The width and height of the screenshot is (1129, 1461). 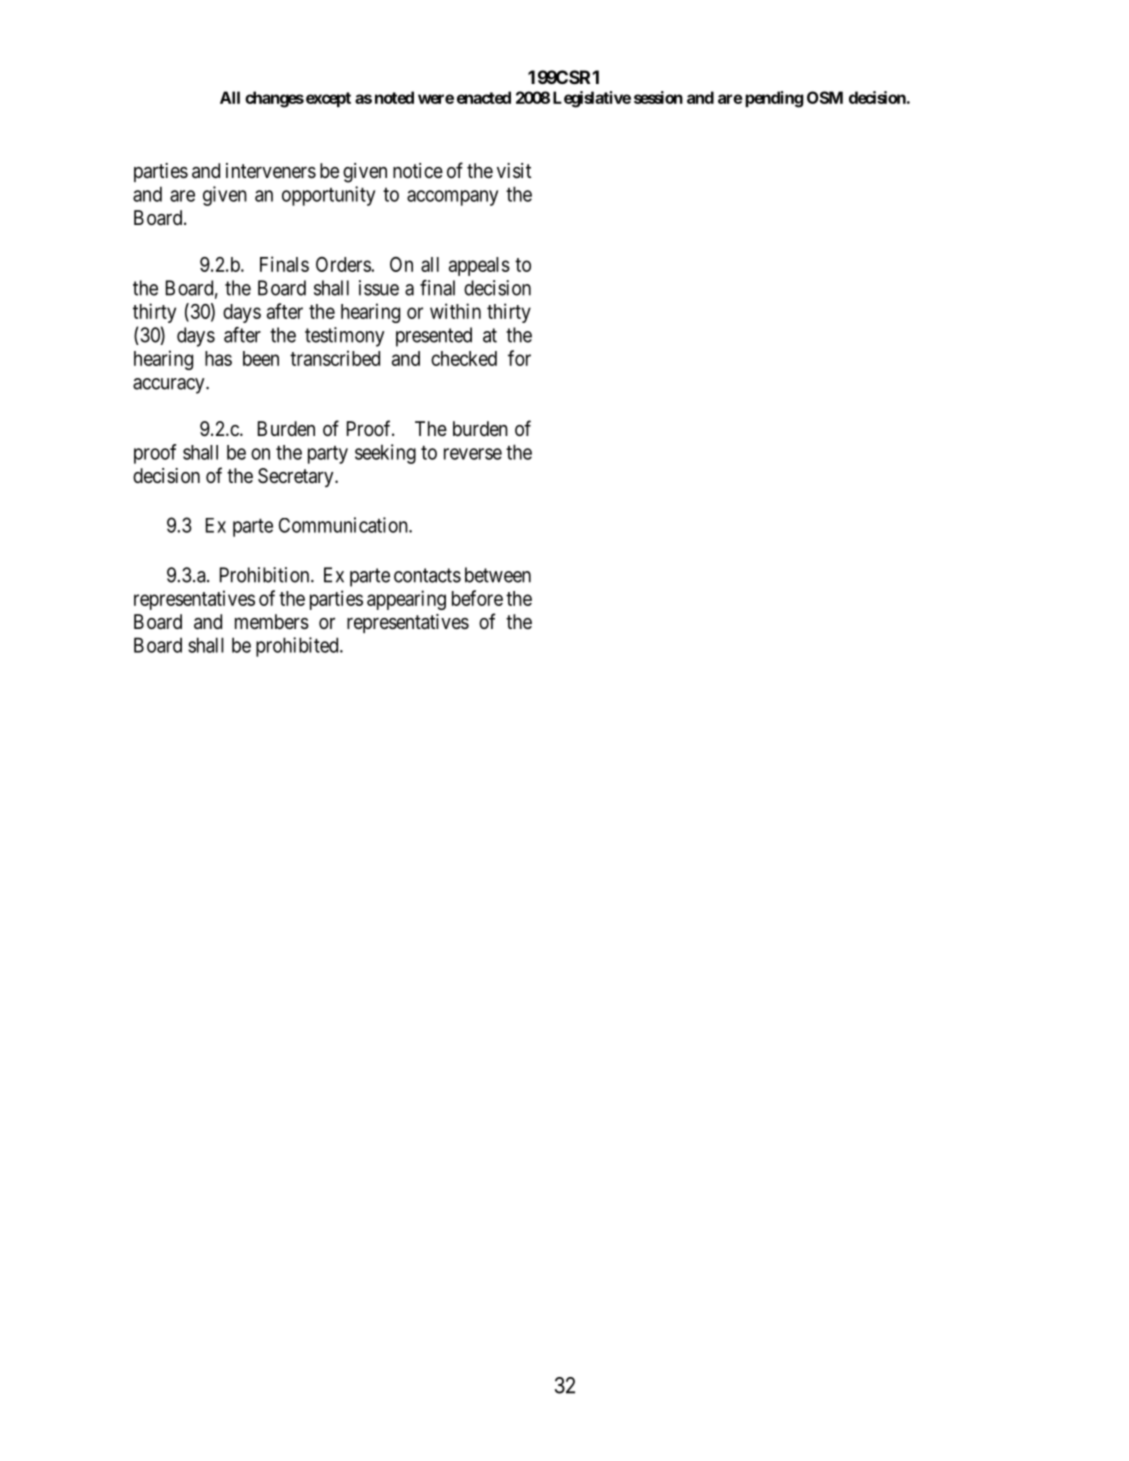 I want to click on visit, so click(x=514, y=171).
